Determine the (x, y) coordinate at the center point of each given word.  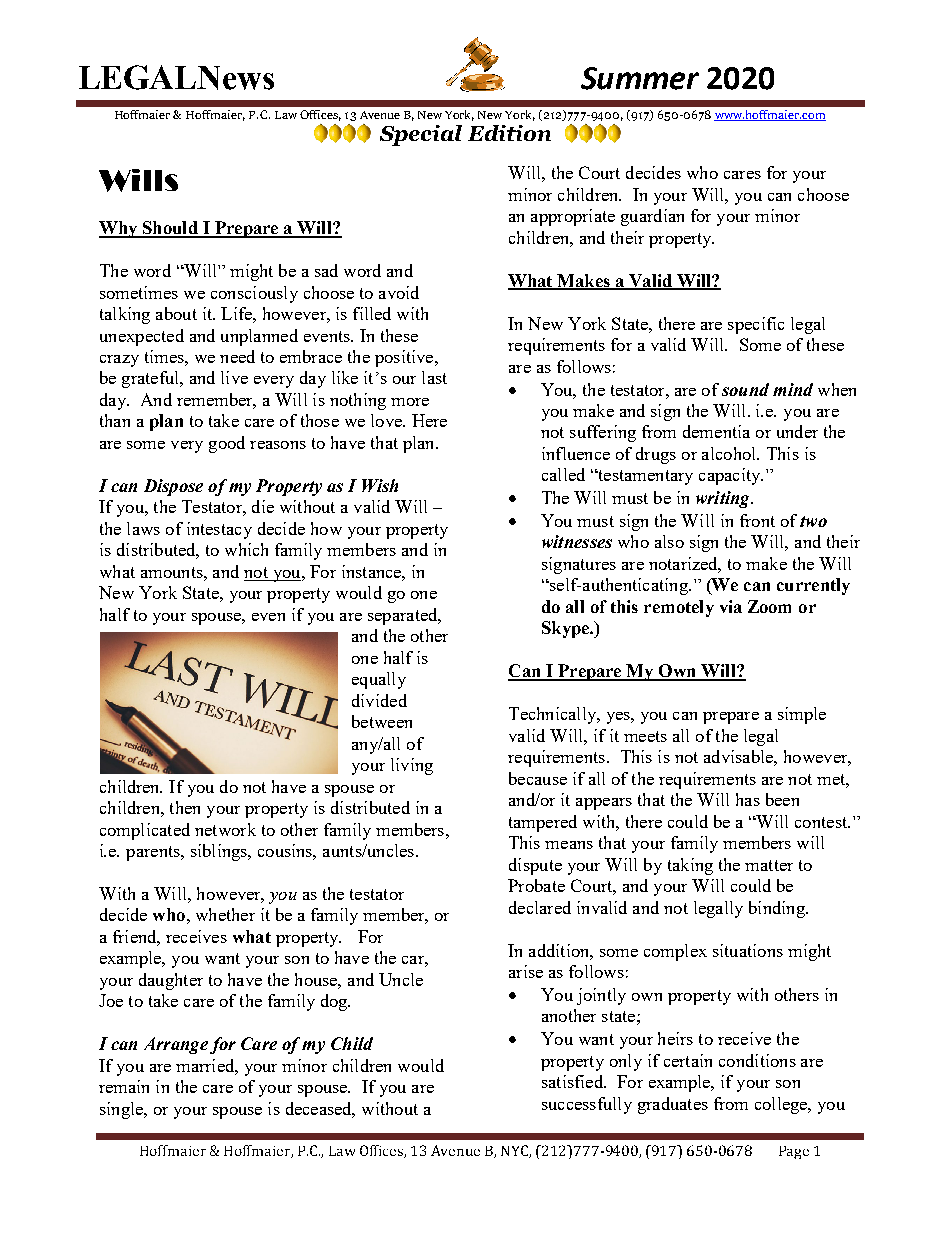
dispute (535, 866)
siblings (220, 852)
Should (170, 229)
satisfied (573, 1081)
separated (404, 616)
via (731, 606)
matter (769, 865)
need (237, 356)
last (434, 377)
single (122, 1110)
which (246, 549)
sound (745, 389)
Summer (640, 78)
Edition (509, 133)
